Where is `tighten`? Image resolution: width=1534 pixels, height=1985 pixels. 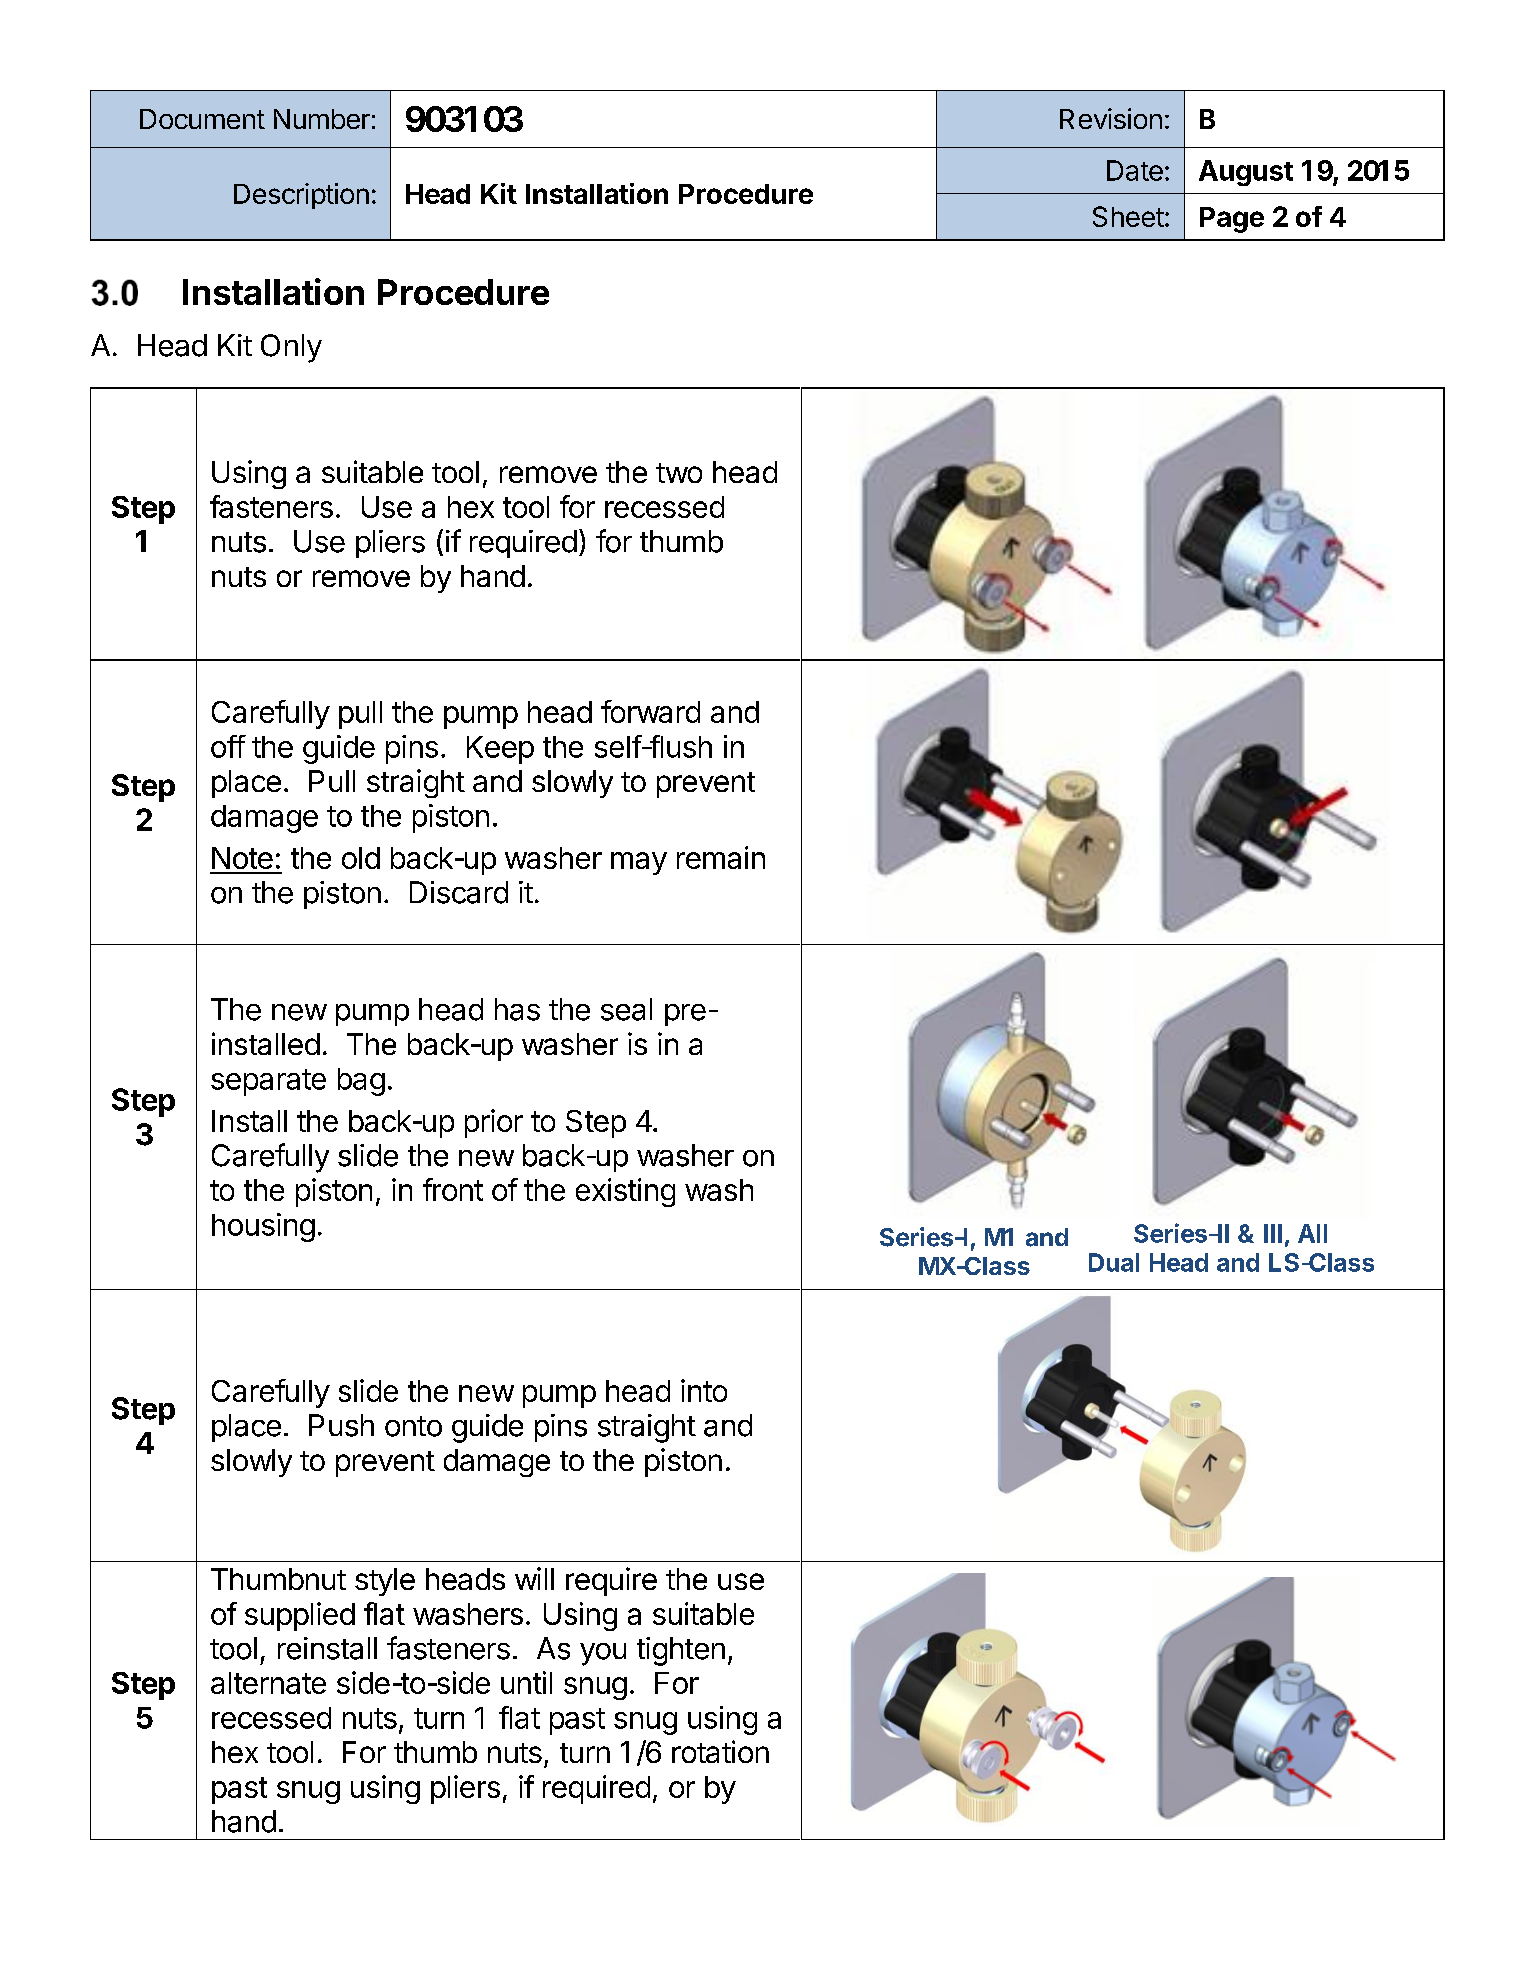
tighten is located at coordinates (681, 1651).
